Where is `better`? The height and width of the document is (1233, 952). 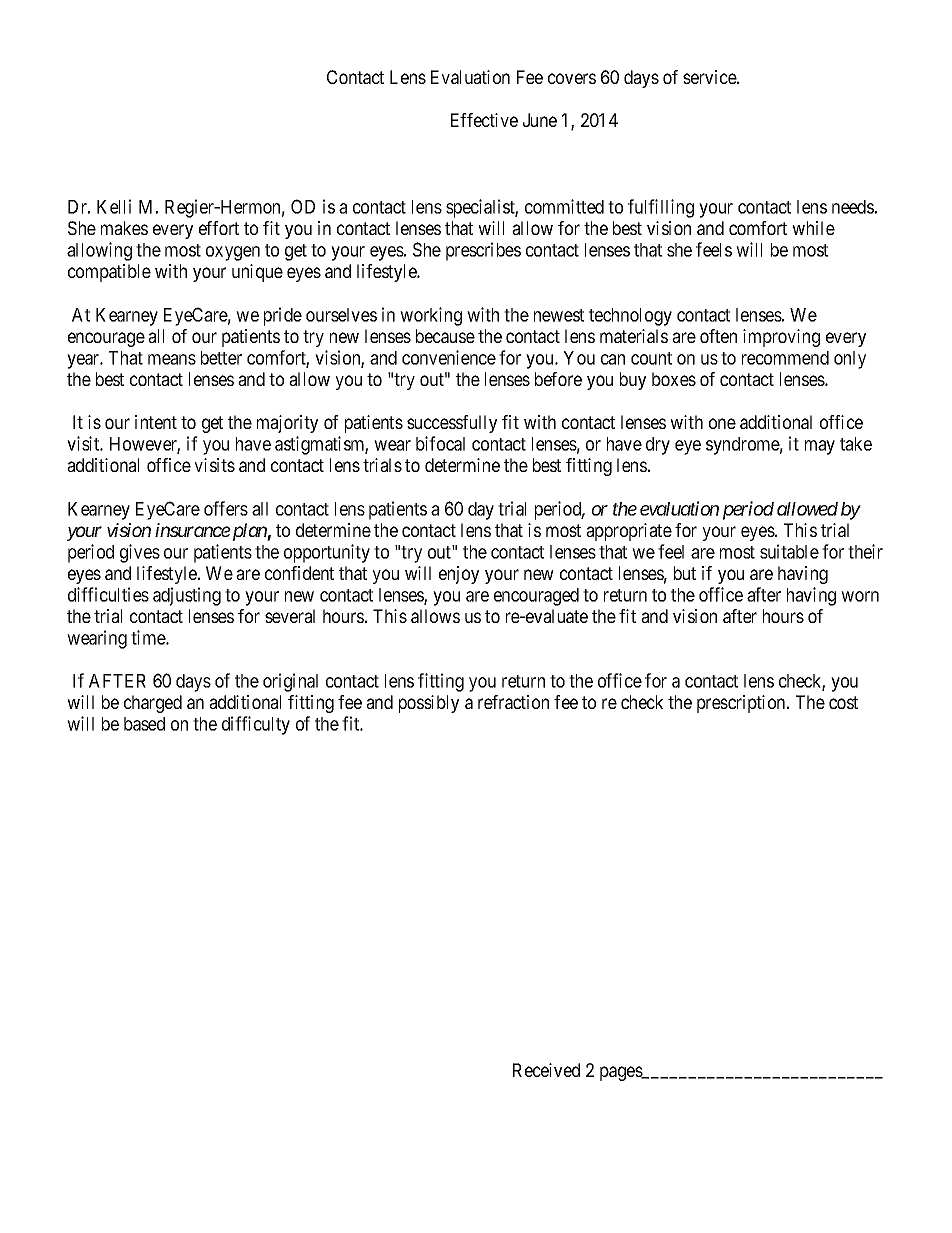
better is located at coordinates (221, 358).
